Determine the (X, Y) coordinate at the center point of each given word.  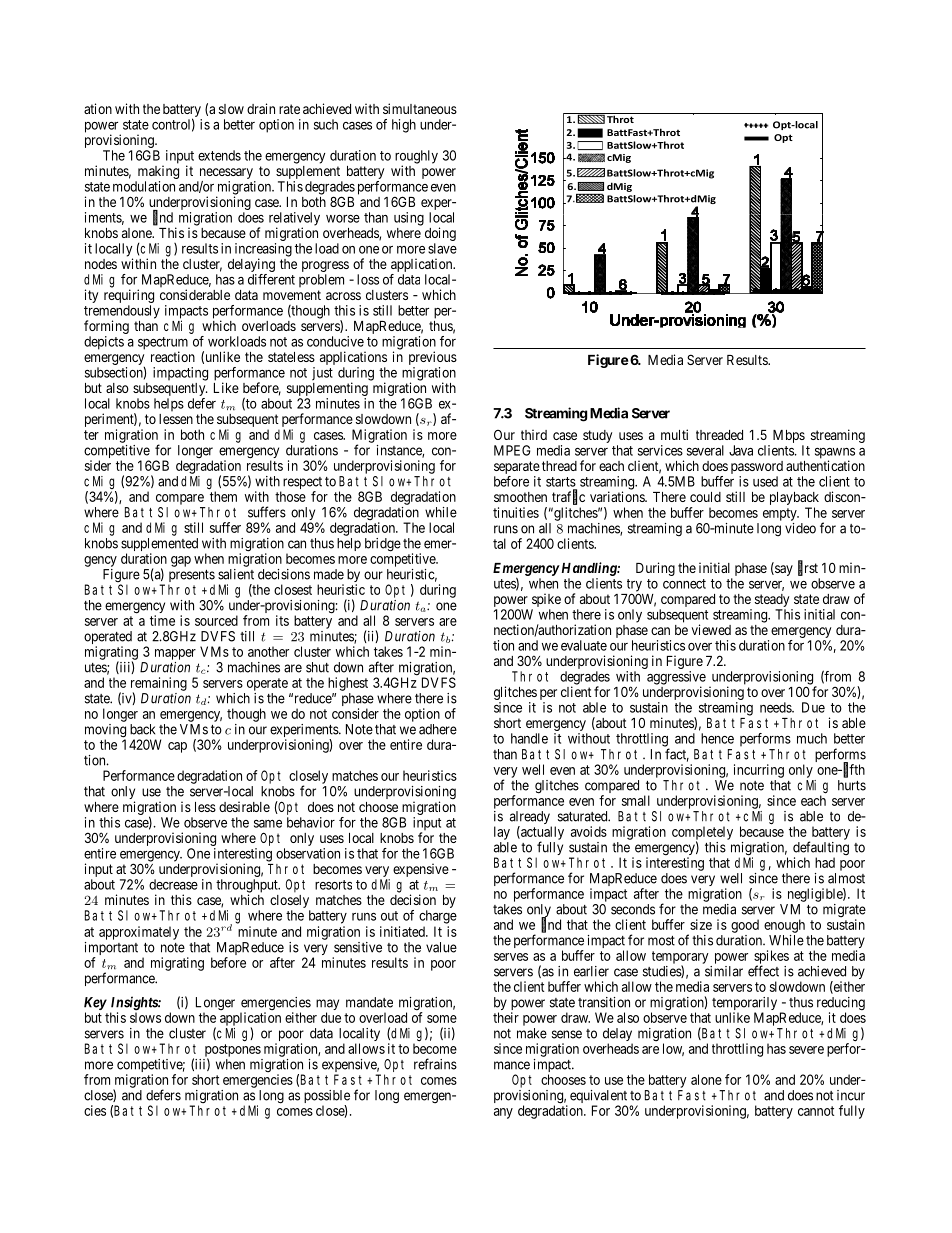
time (162, 620)
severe (806, 1050)
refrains (435, 1064)
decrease (173, 884)
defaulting (821, 849)
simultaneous (420, 108)
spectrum (163, 344)
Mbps (789, 438)
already (531, 819)
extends (219, 155)
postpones (233, 1051)
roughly (416, 158)
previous (433, 359)
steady (773, 602)
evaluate (584, 645)
